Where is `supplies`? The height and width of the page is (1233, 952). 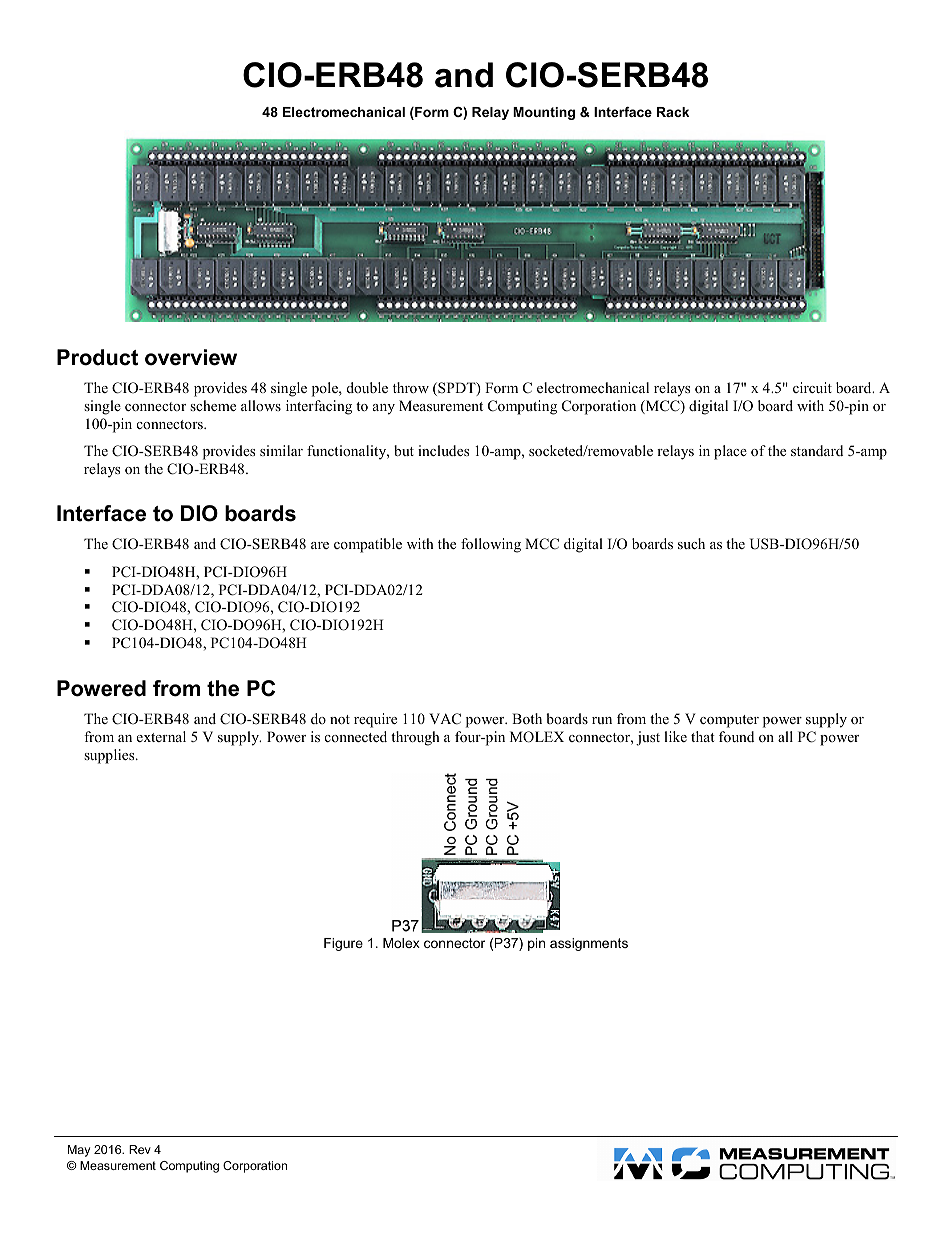 supplies is located at coordinates (110, 756).
